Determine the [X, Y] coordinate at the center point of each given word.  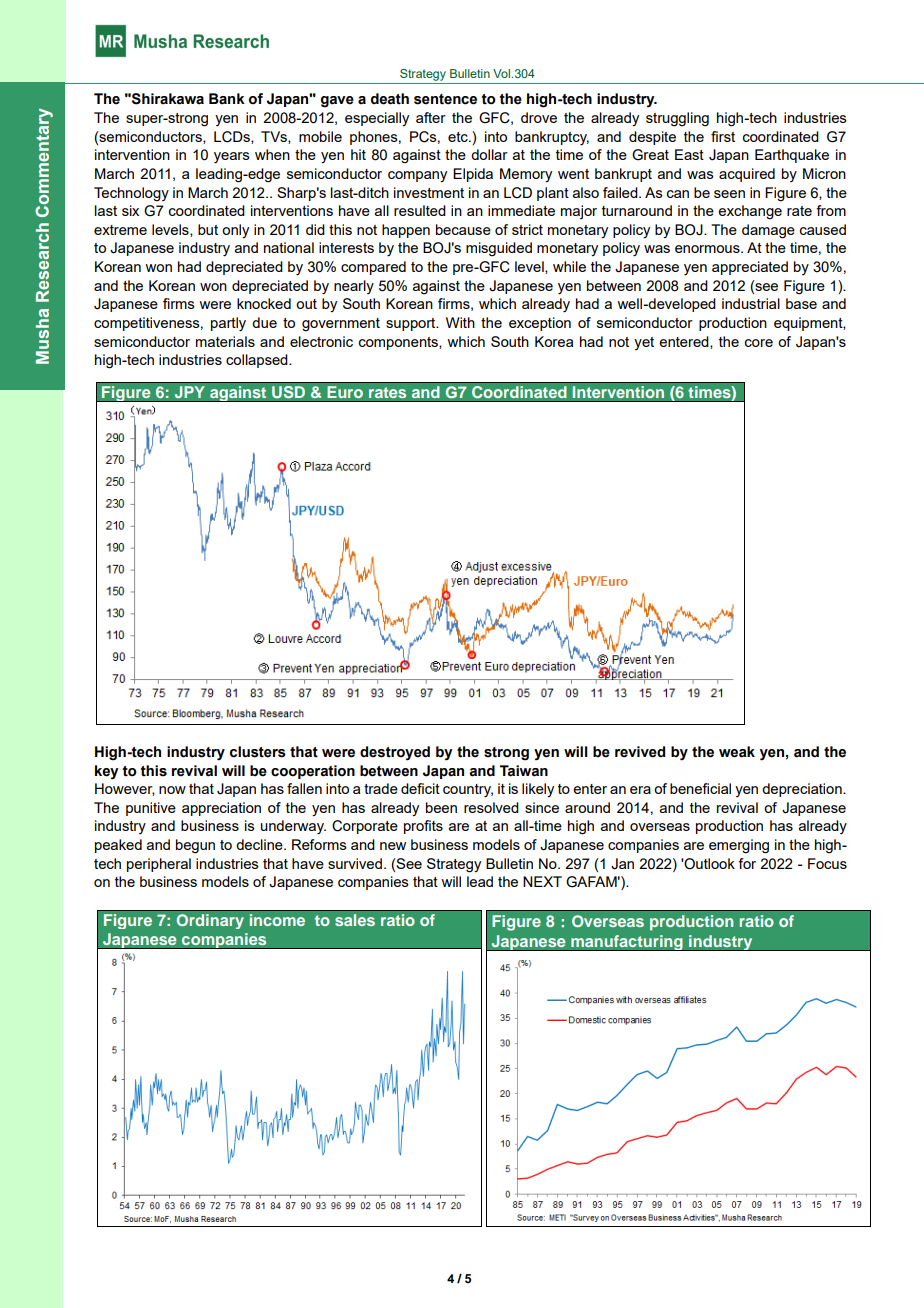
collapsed [258, 361]
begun [195, 846]
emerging [739, 846]
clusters [258, 752]
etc [459, 137]
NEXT [542, 881]
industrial [751, 303]
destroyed [395, 753]
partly [228, 324]
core [759, 343]
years [232, 158]
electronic [321, 341]
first [723, 136]
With [460, 322]
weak [737, 752]
